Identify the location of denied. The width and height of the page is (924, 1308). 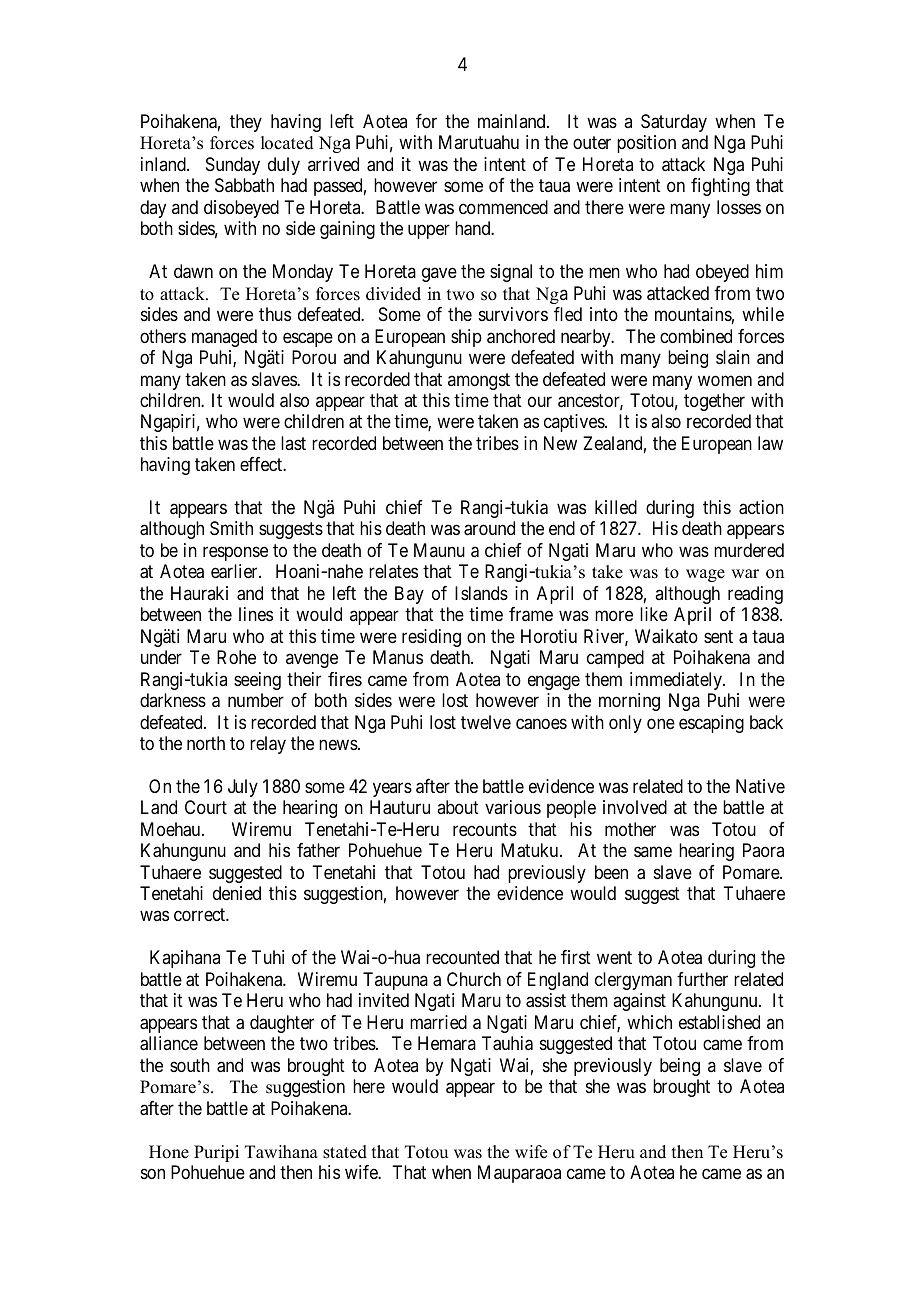
(237, 893).
